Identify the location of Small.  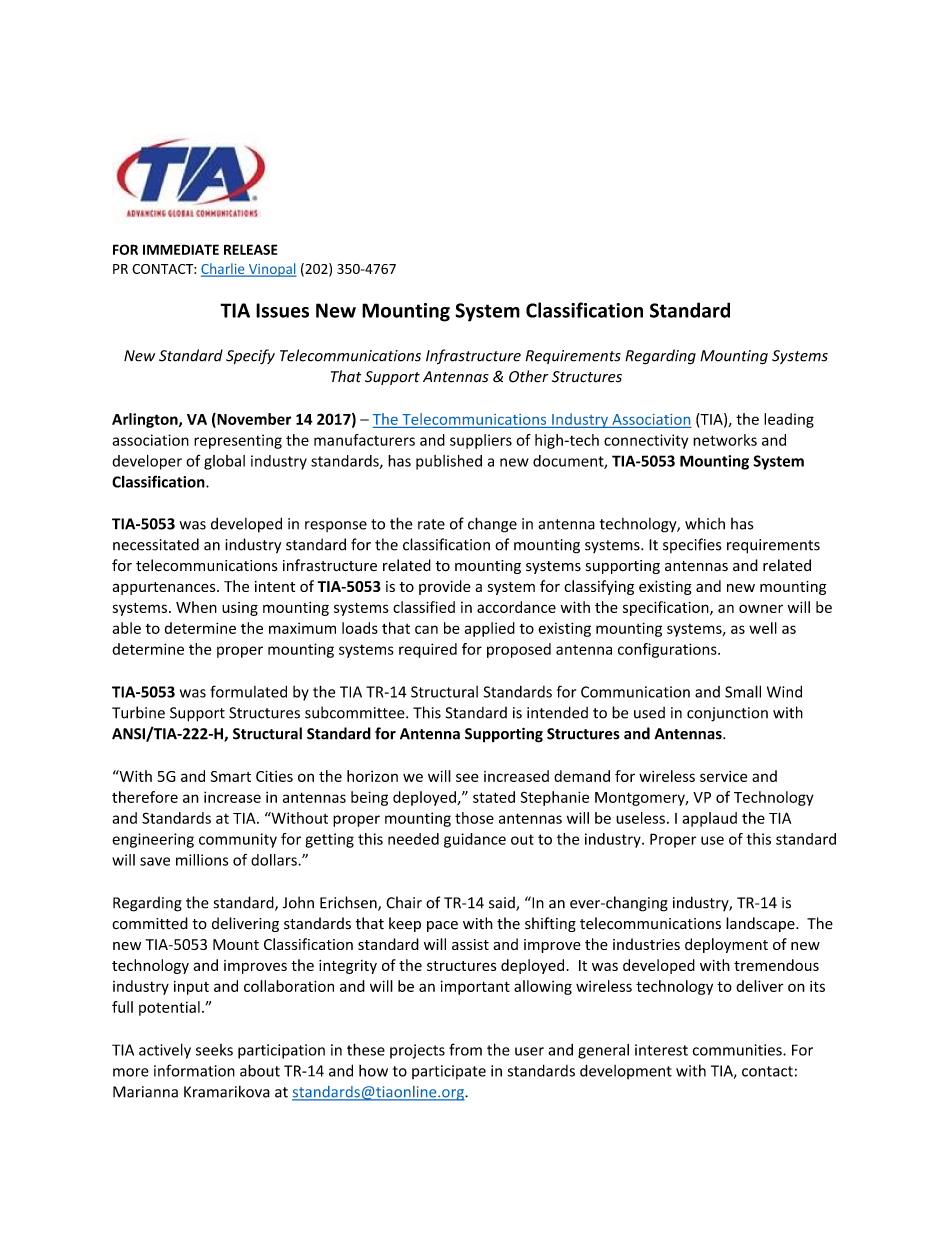
(743, 691).
